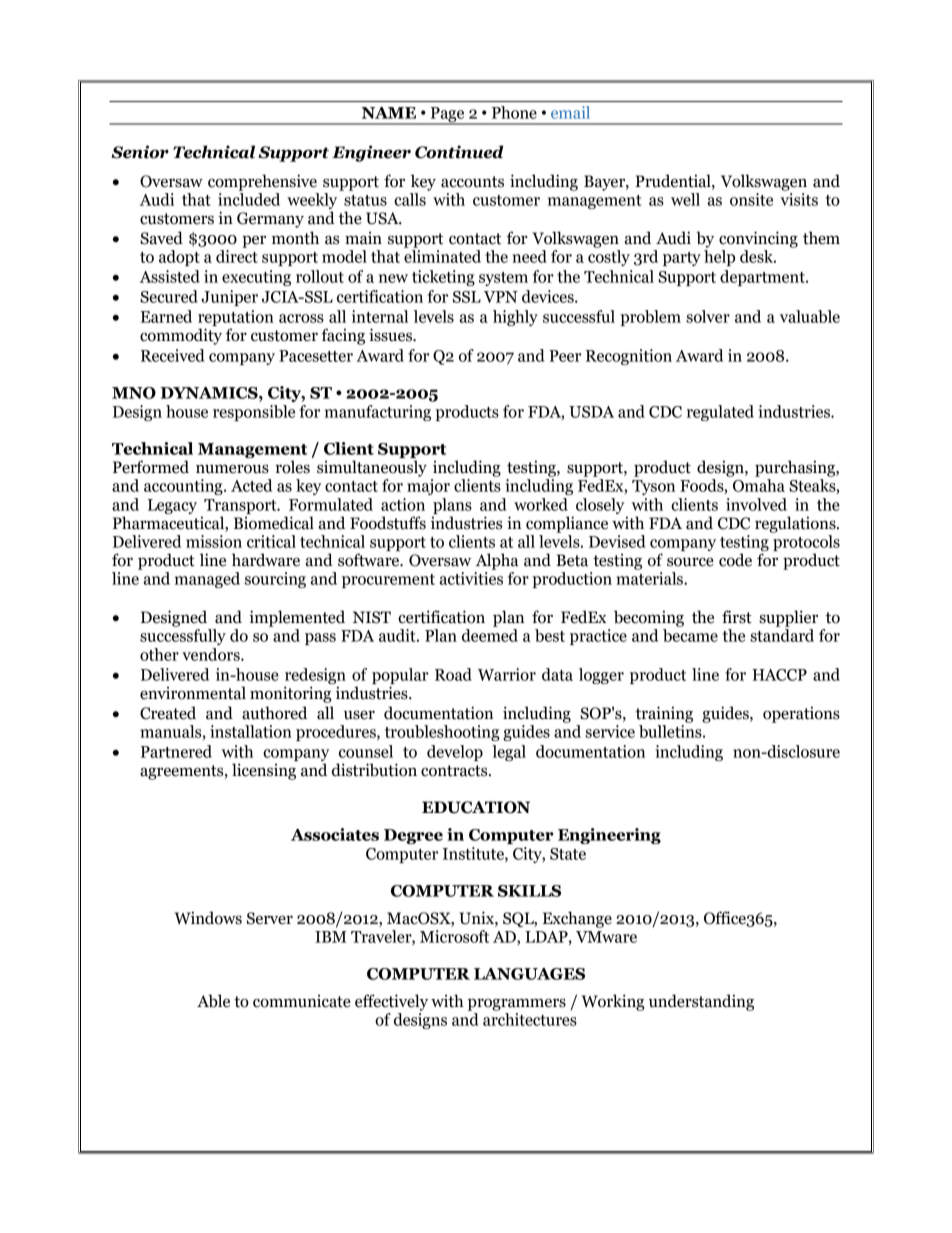 The height and width of the page is (1233, 952). I want to click on Continued, so click(459, 152).
